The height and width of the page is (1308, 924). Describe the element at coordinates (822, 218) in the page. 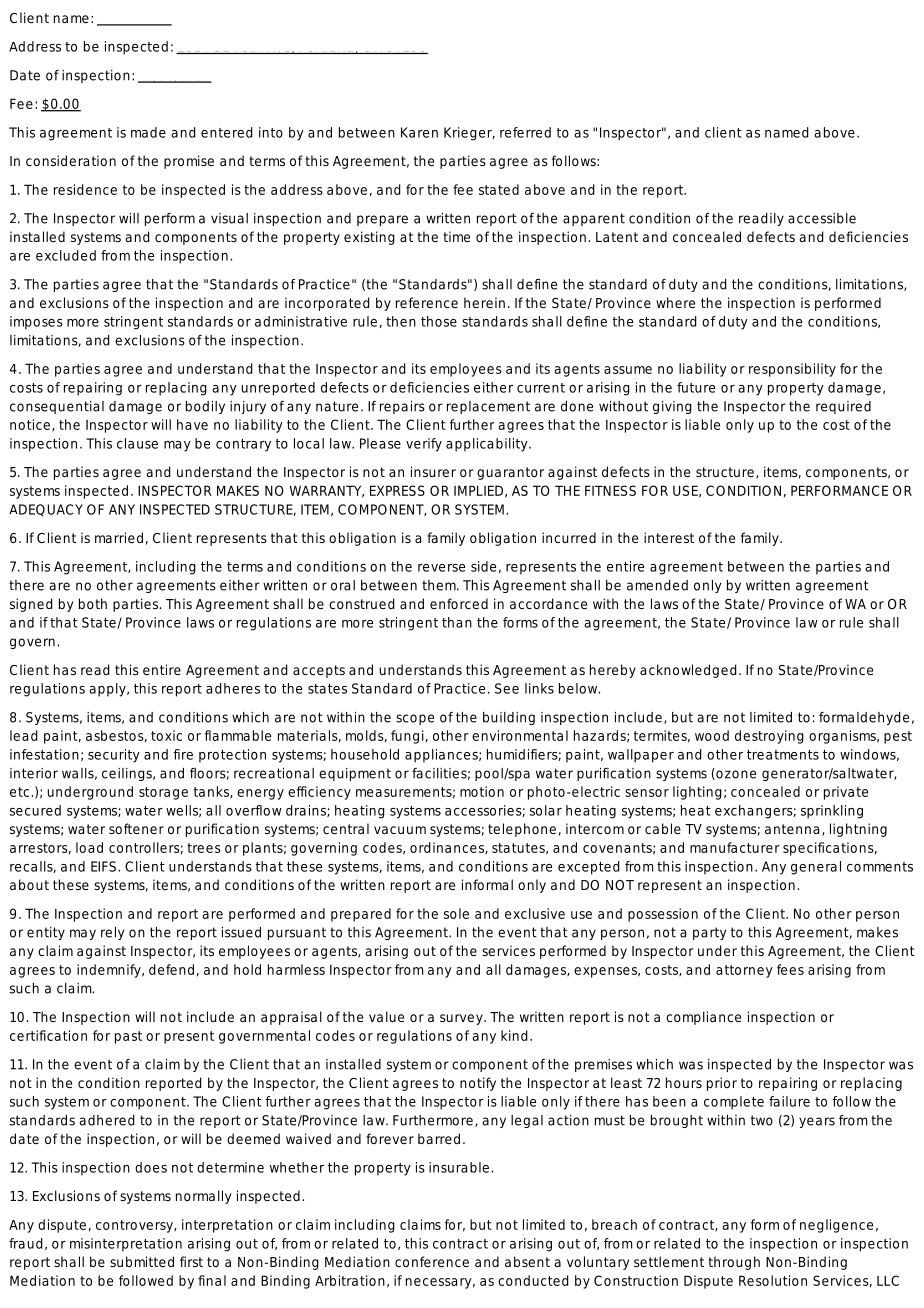

I see `accessible` at that location.
